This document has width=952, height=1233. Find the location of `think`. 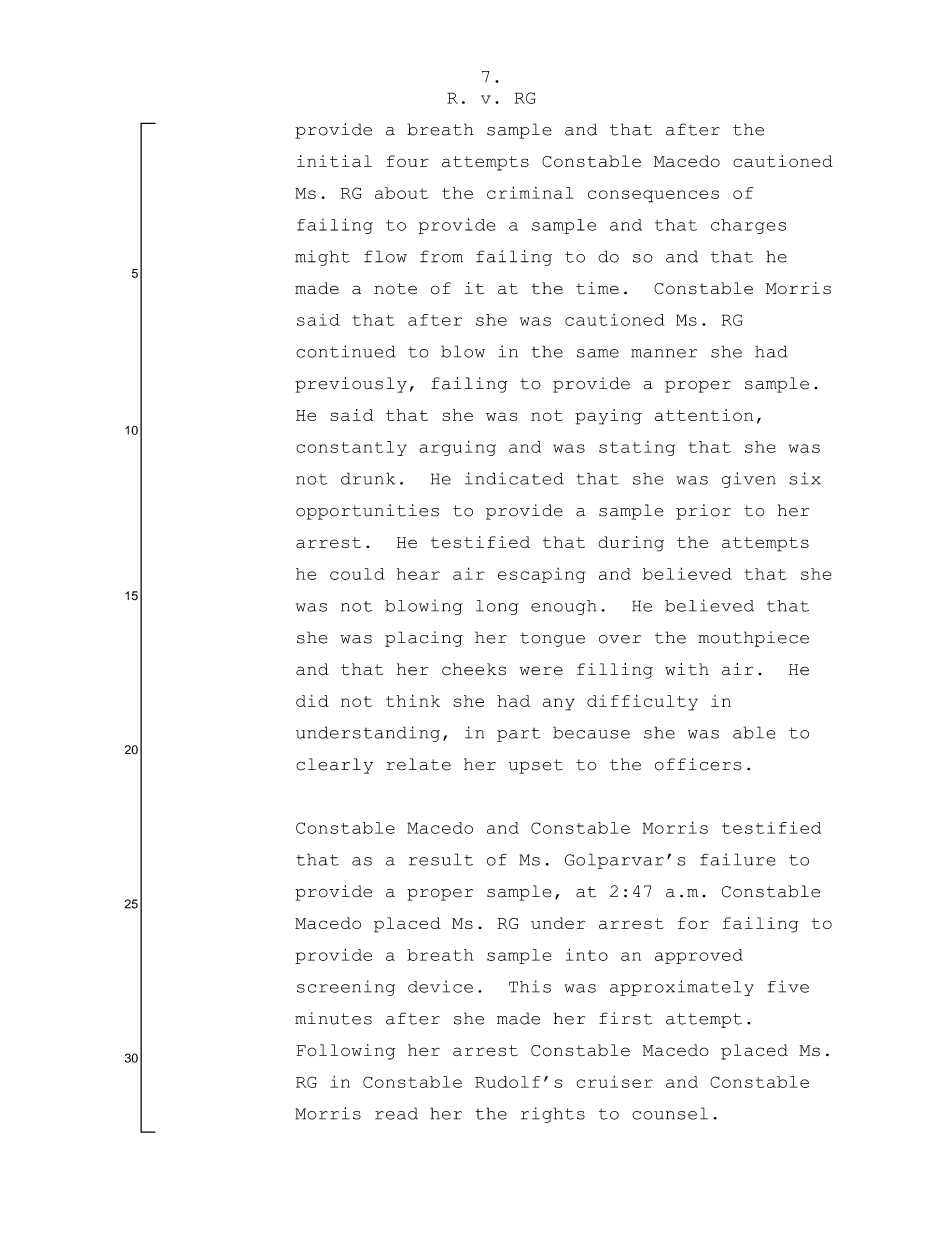

think is located at coordinates (413, 700).
